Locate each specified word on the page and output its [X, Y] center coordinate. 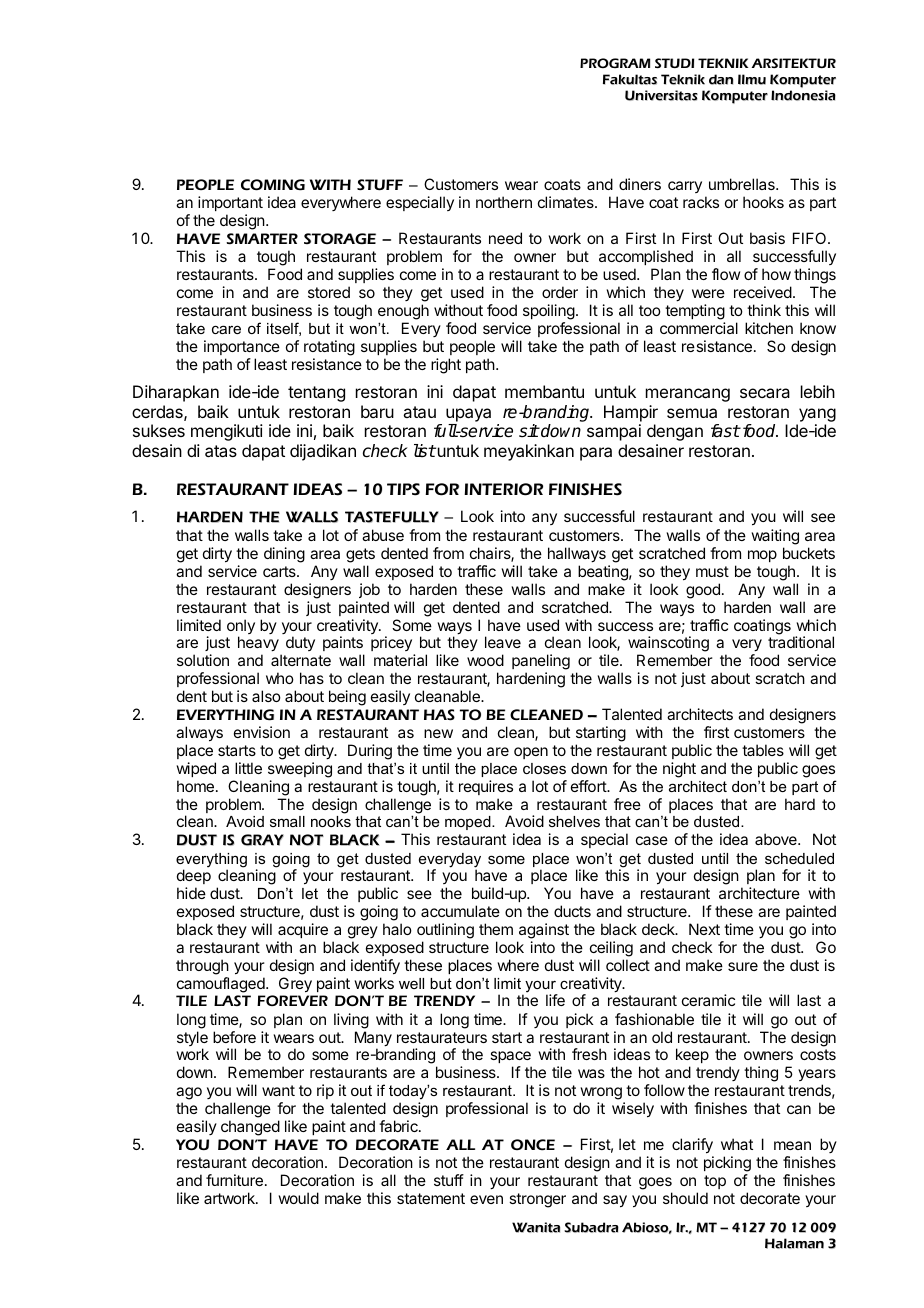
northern [504, 202]
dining [284, 555]
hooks [763, 202]
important [230, 203]
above [777, 839]
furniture [234, 1180]
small [287, 821]
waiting [775, 538]
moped [469, 823]
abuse [383, 535]
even [486, 1199]
